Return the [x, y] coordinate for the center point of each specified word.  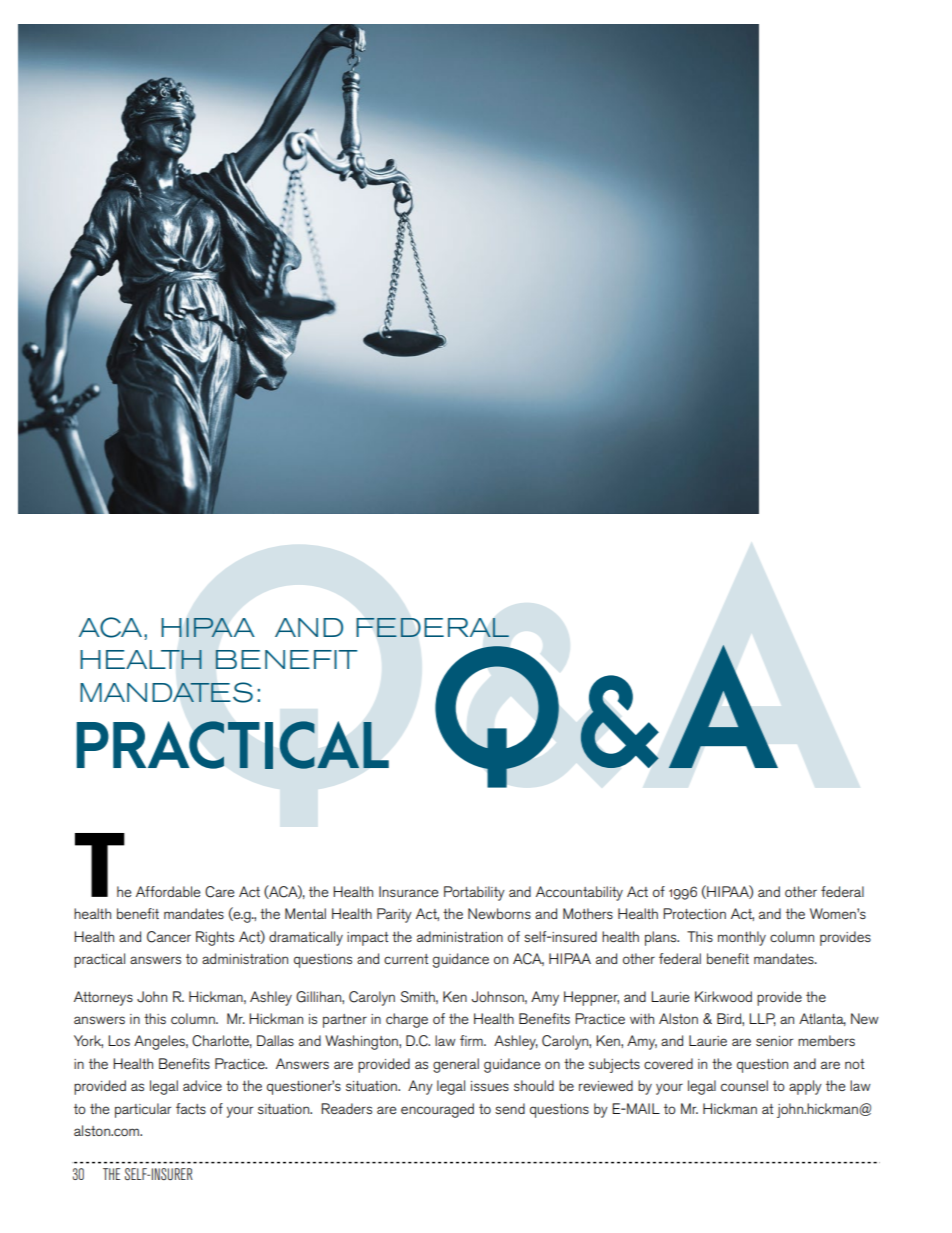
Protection [694, 913]
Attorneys [103, 998]
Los [119, 1040]
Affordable [168, 891]
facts [191, 1108]
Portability [474, 893]
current [406, 959]
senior [774, 1041]
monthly [742, 938]
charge [407, 1020]
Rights [215, 938]
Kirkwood [723, 996]
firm [472, 1040]
